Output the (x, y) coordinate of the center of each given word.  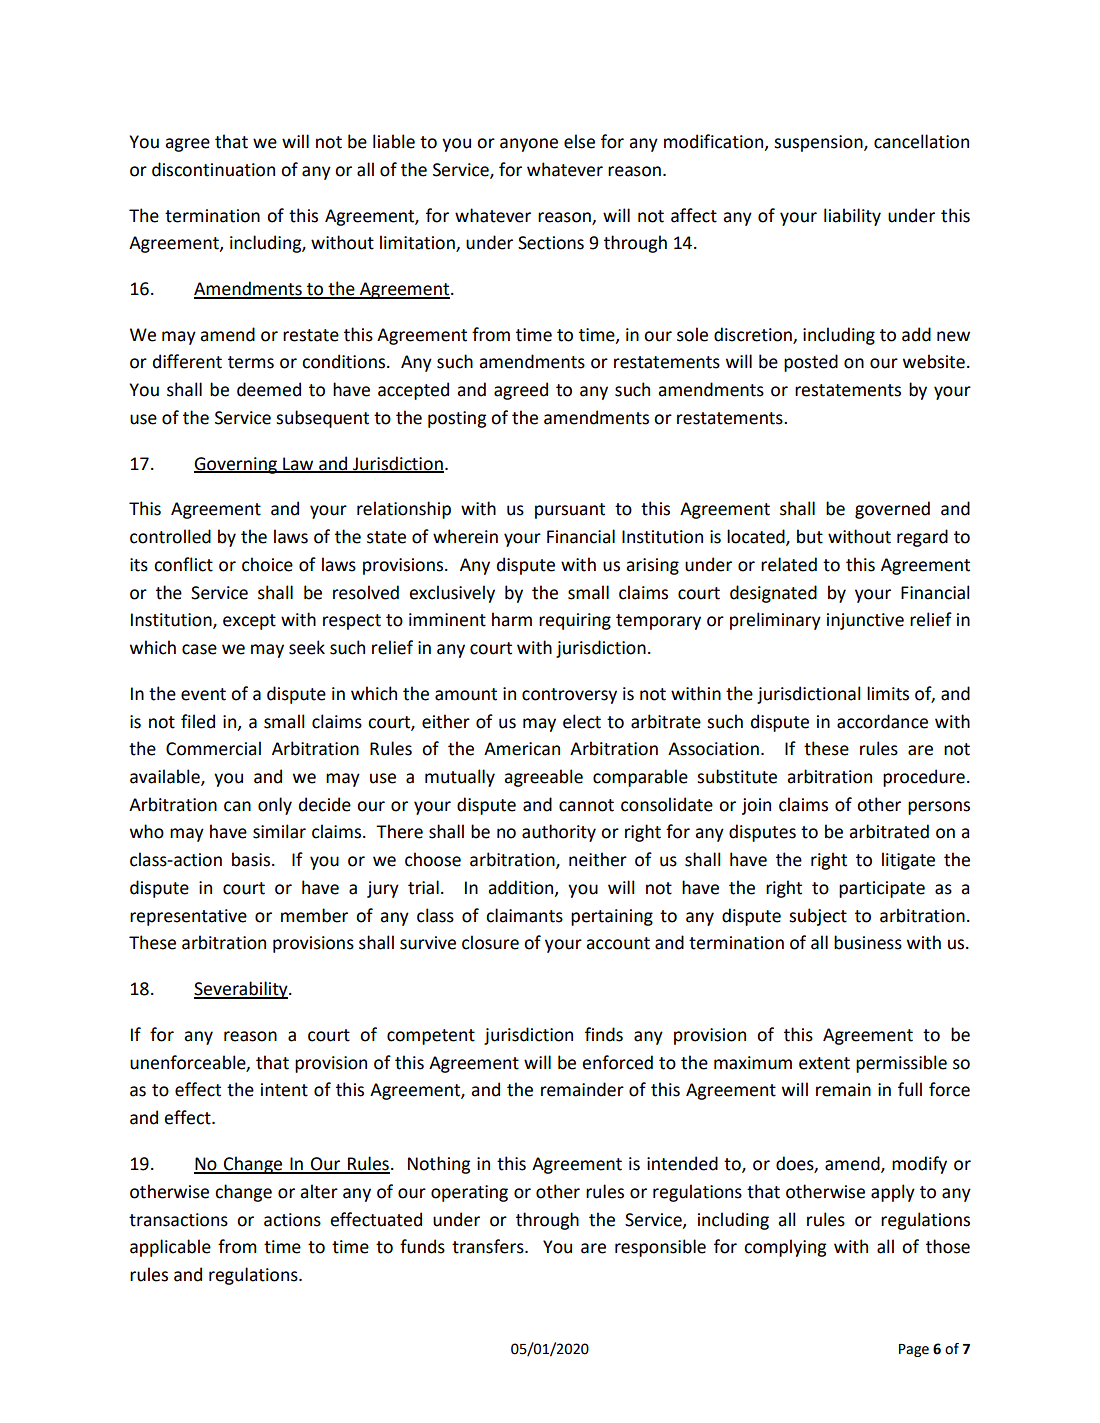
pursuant (570, 511)
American (522, 749)
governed (892, 510)
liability (852, 217)
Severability (242, 990)
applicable (170, 1248)
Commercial (213, 748)
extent (824, 1063)
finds (604, 1034)
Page (914, 1350)
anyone (529, 145)
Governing (236, 465)
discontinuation (213, 169)
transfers (489, 1246)
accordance (882, 721)
